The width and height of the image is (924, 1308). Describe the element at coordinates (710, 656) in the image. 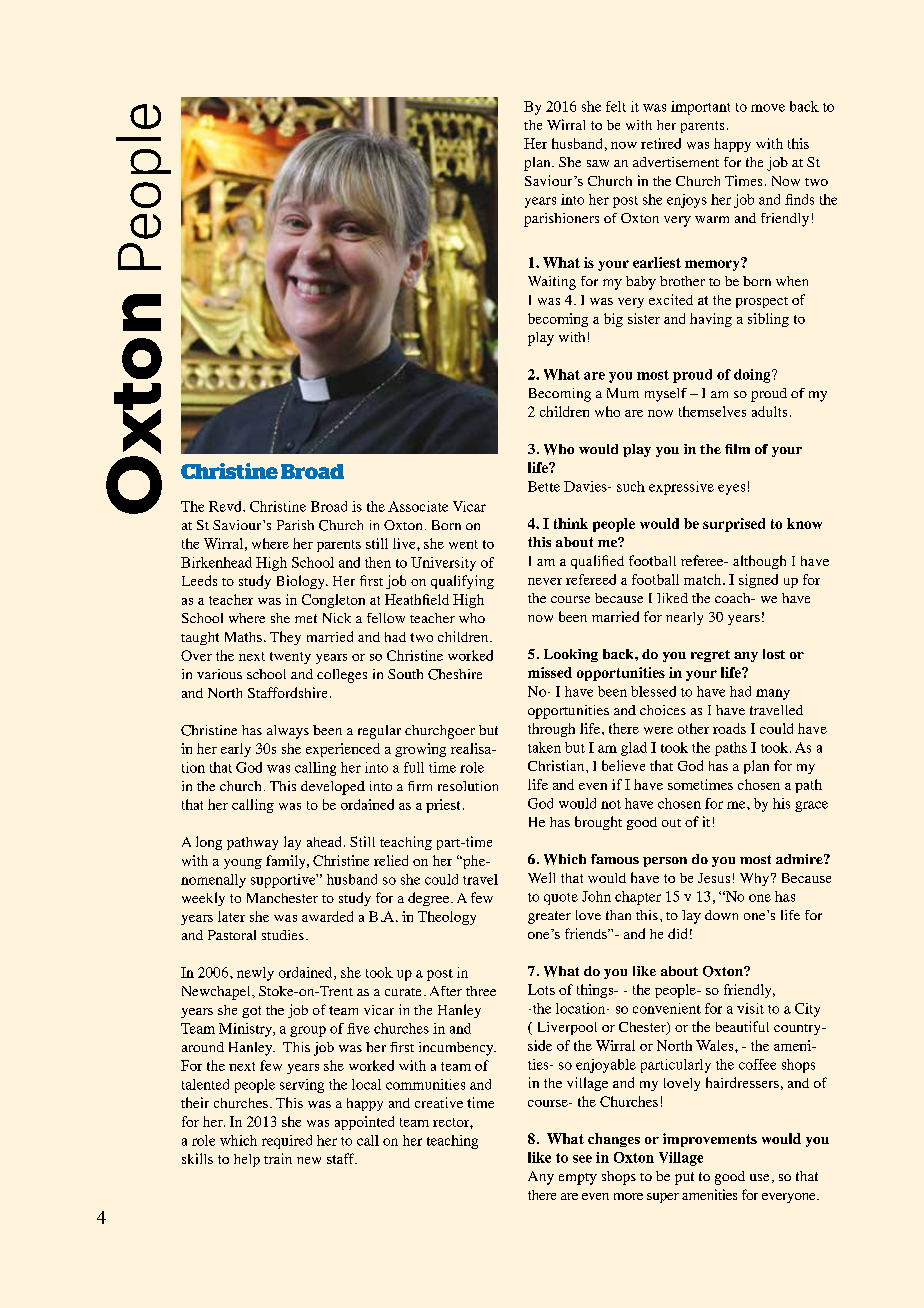

I see `regret` at that location.
